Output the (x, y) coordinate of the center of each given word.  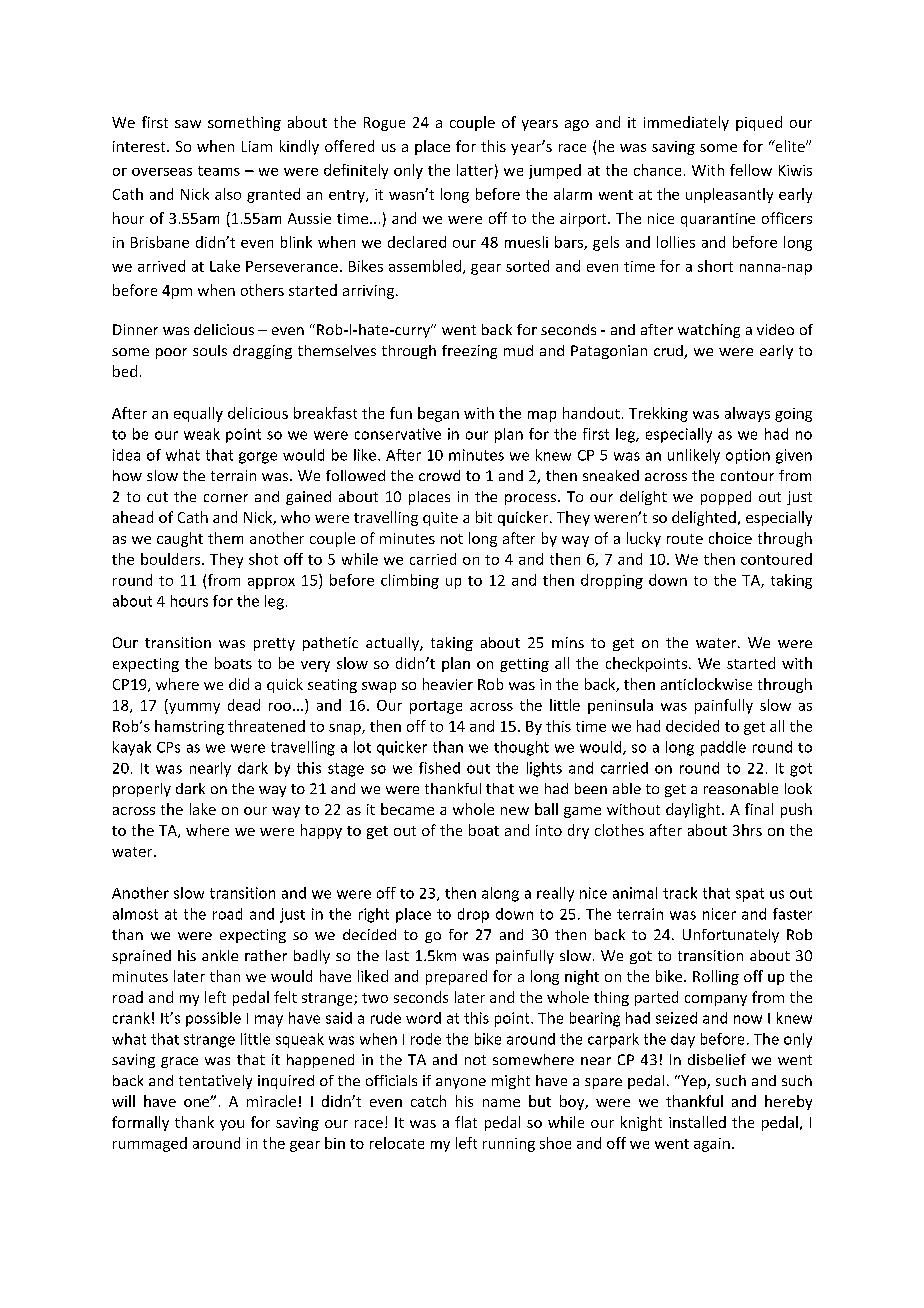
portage (436, 707)
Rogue (384, 124)
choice (730, 538)
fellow (751, 170)
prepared (456, 977)
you (232, 1125)
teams (219, 171)
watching (709, 331)
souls (210, 350)
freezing (469, 352)
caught (180, 539)
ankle (220, 955)
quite (440, 519)
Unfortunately (731, 936)
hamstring (189, 727)
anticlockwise (706, 684)
